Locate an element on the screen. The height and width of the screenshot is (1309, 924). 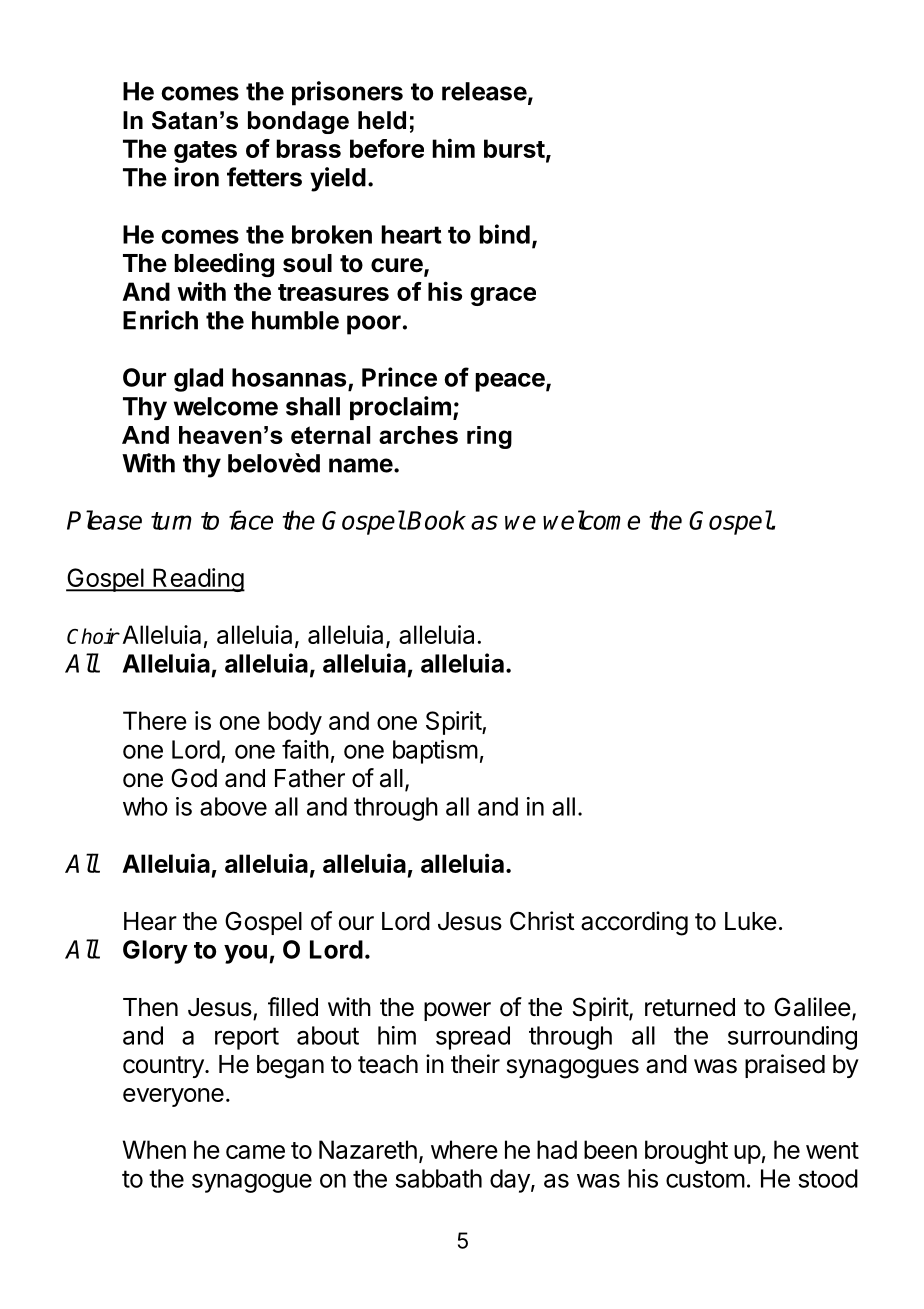
face is located at coordinates (251, 520).
